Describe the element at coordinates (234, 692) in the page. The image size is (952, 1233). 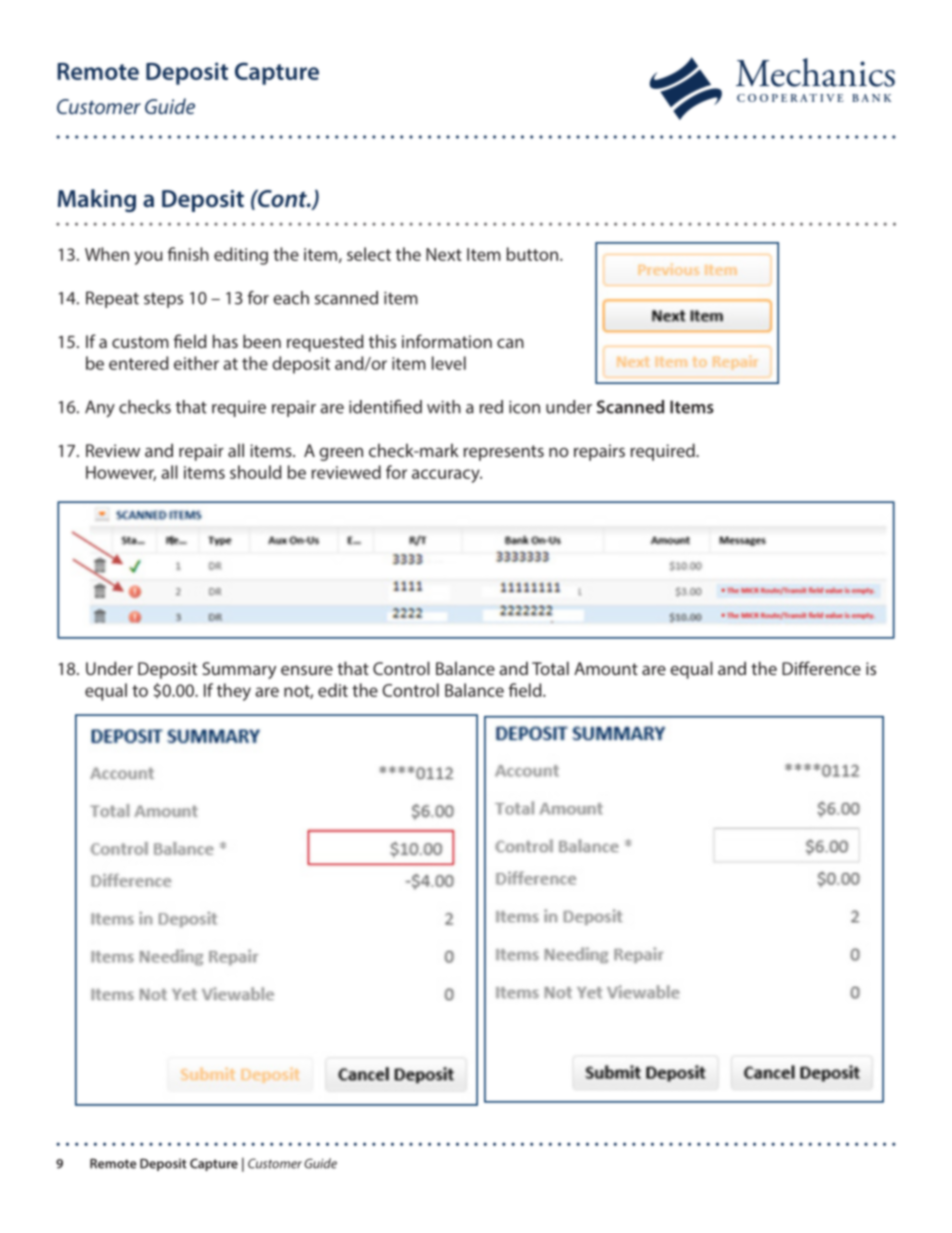
I see `they` at that location.
